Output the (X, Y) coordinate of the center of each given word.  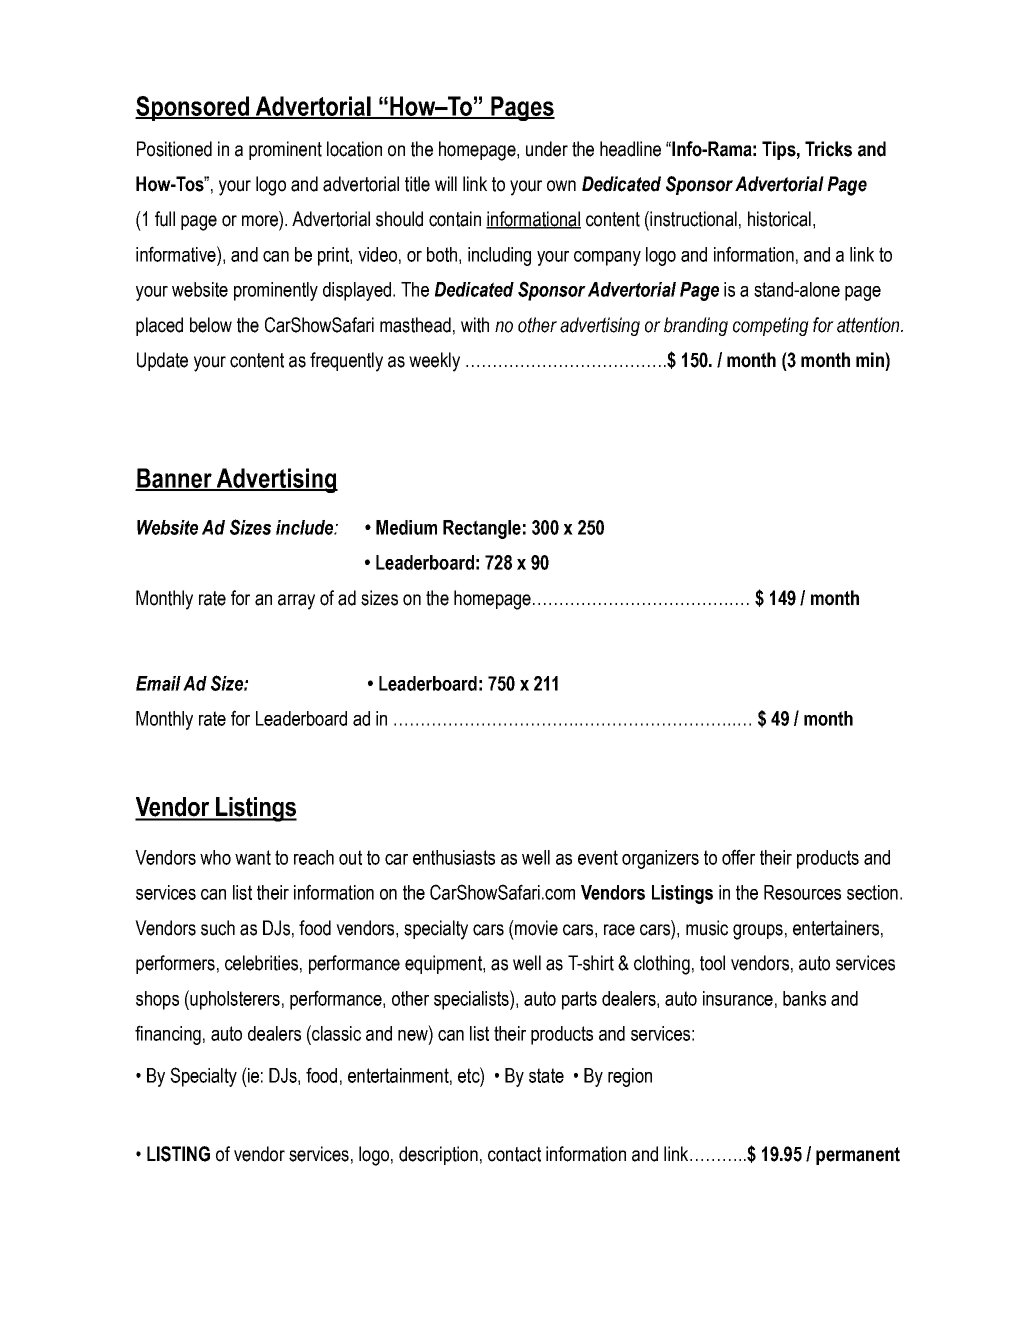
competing (771, 326)
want (253, 857)
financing (168, 1035)
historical (779, 219)
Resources (802, 892)
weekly (434, 362)
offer (738, 857)
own (561, 186)
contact (514, 1154)
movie (535, 928)
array (296, 602)
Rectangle (482, 529)
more (260, 221)
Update (162, 361)
